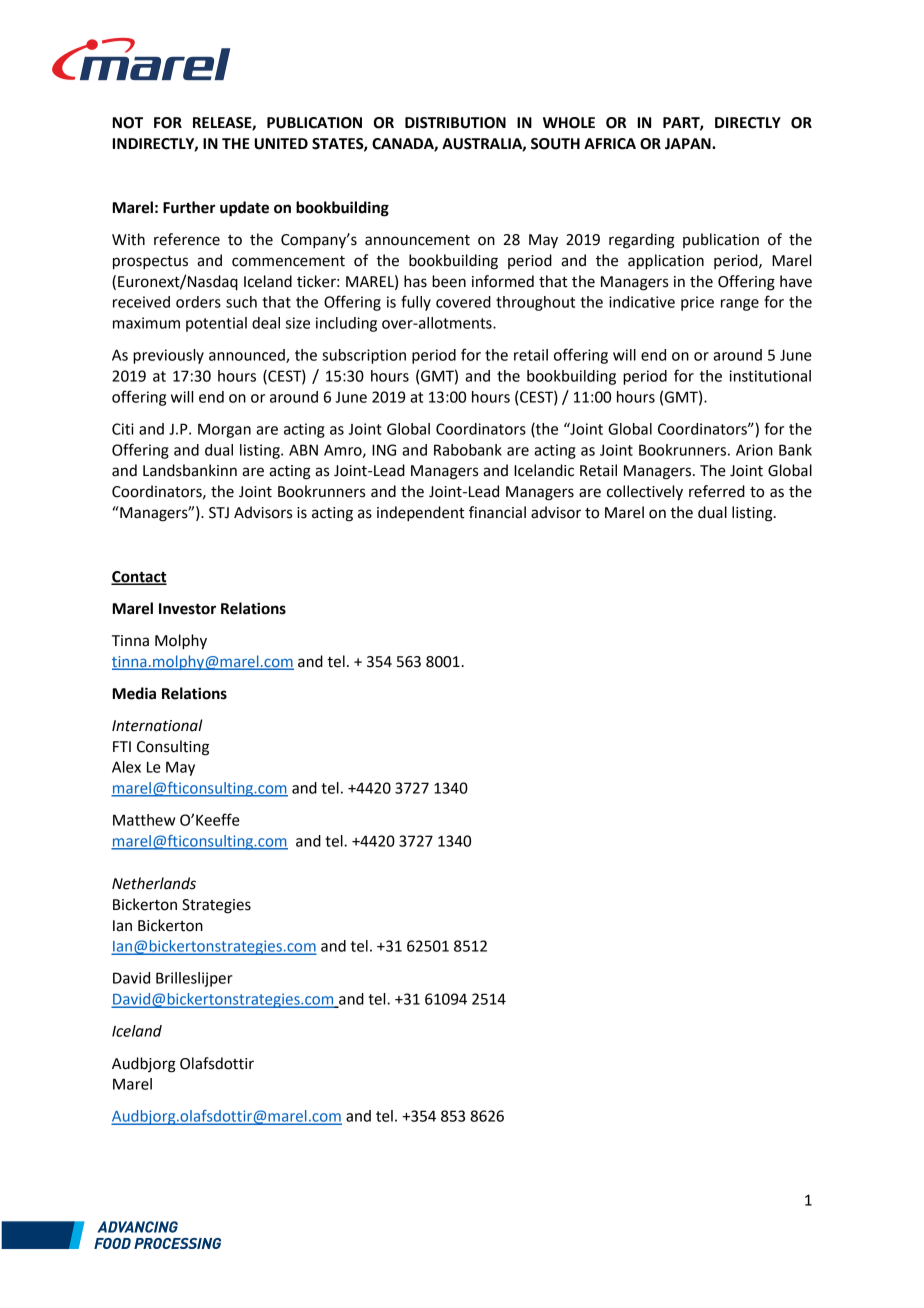  What do you see at coordinates (154, 883) in the screenshot?
I see `Netherlands` at bounding box center [154, 883].
